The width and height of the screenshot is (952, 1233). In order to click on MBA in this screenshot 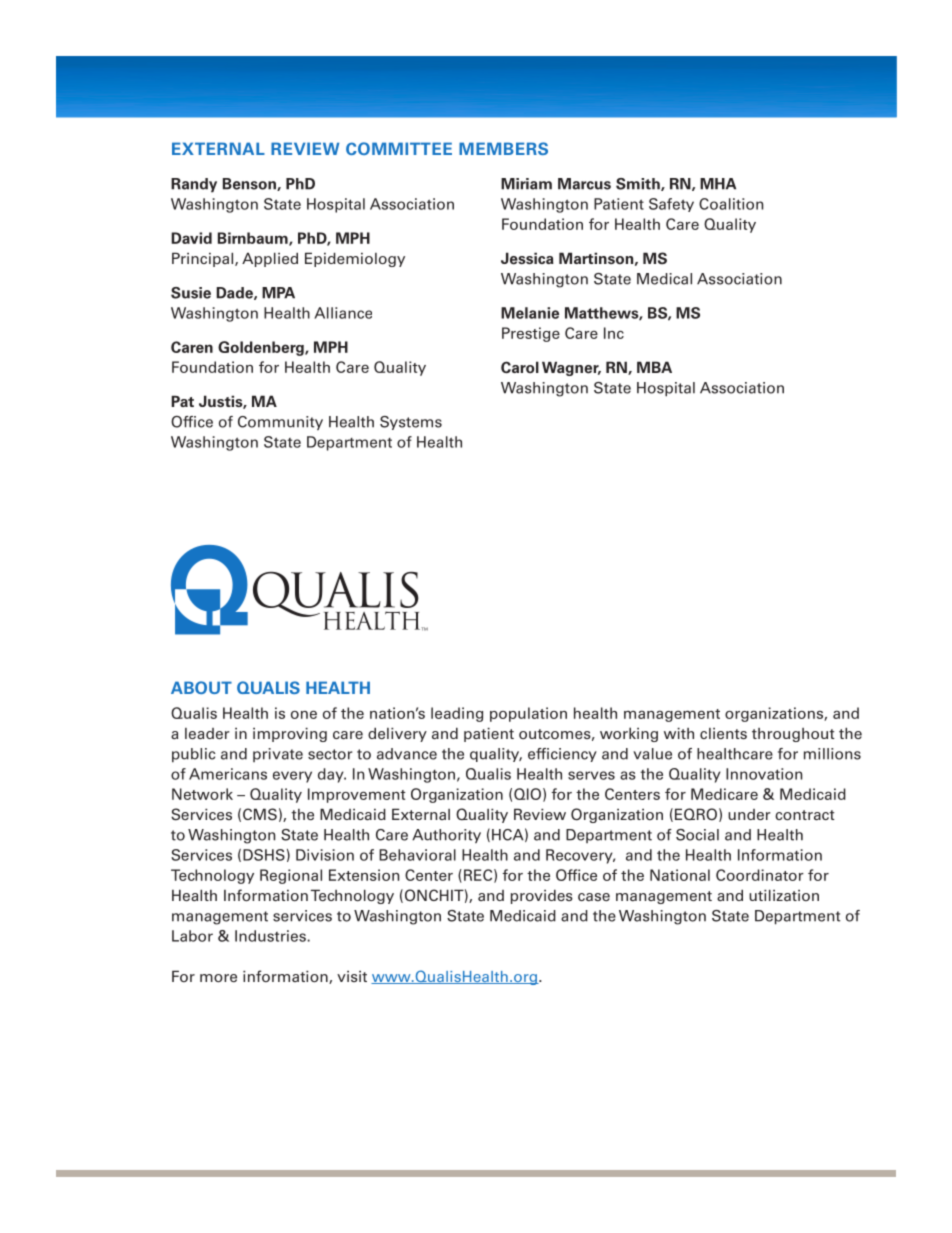, I will do `click(654, 367)`.
